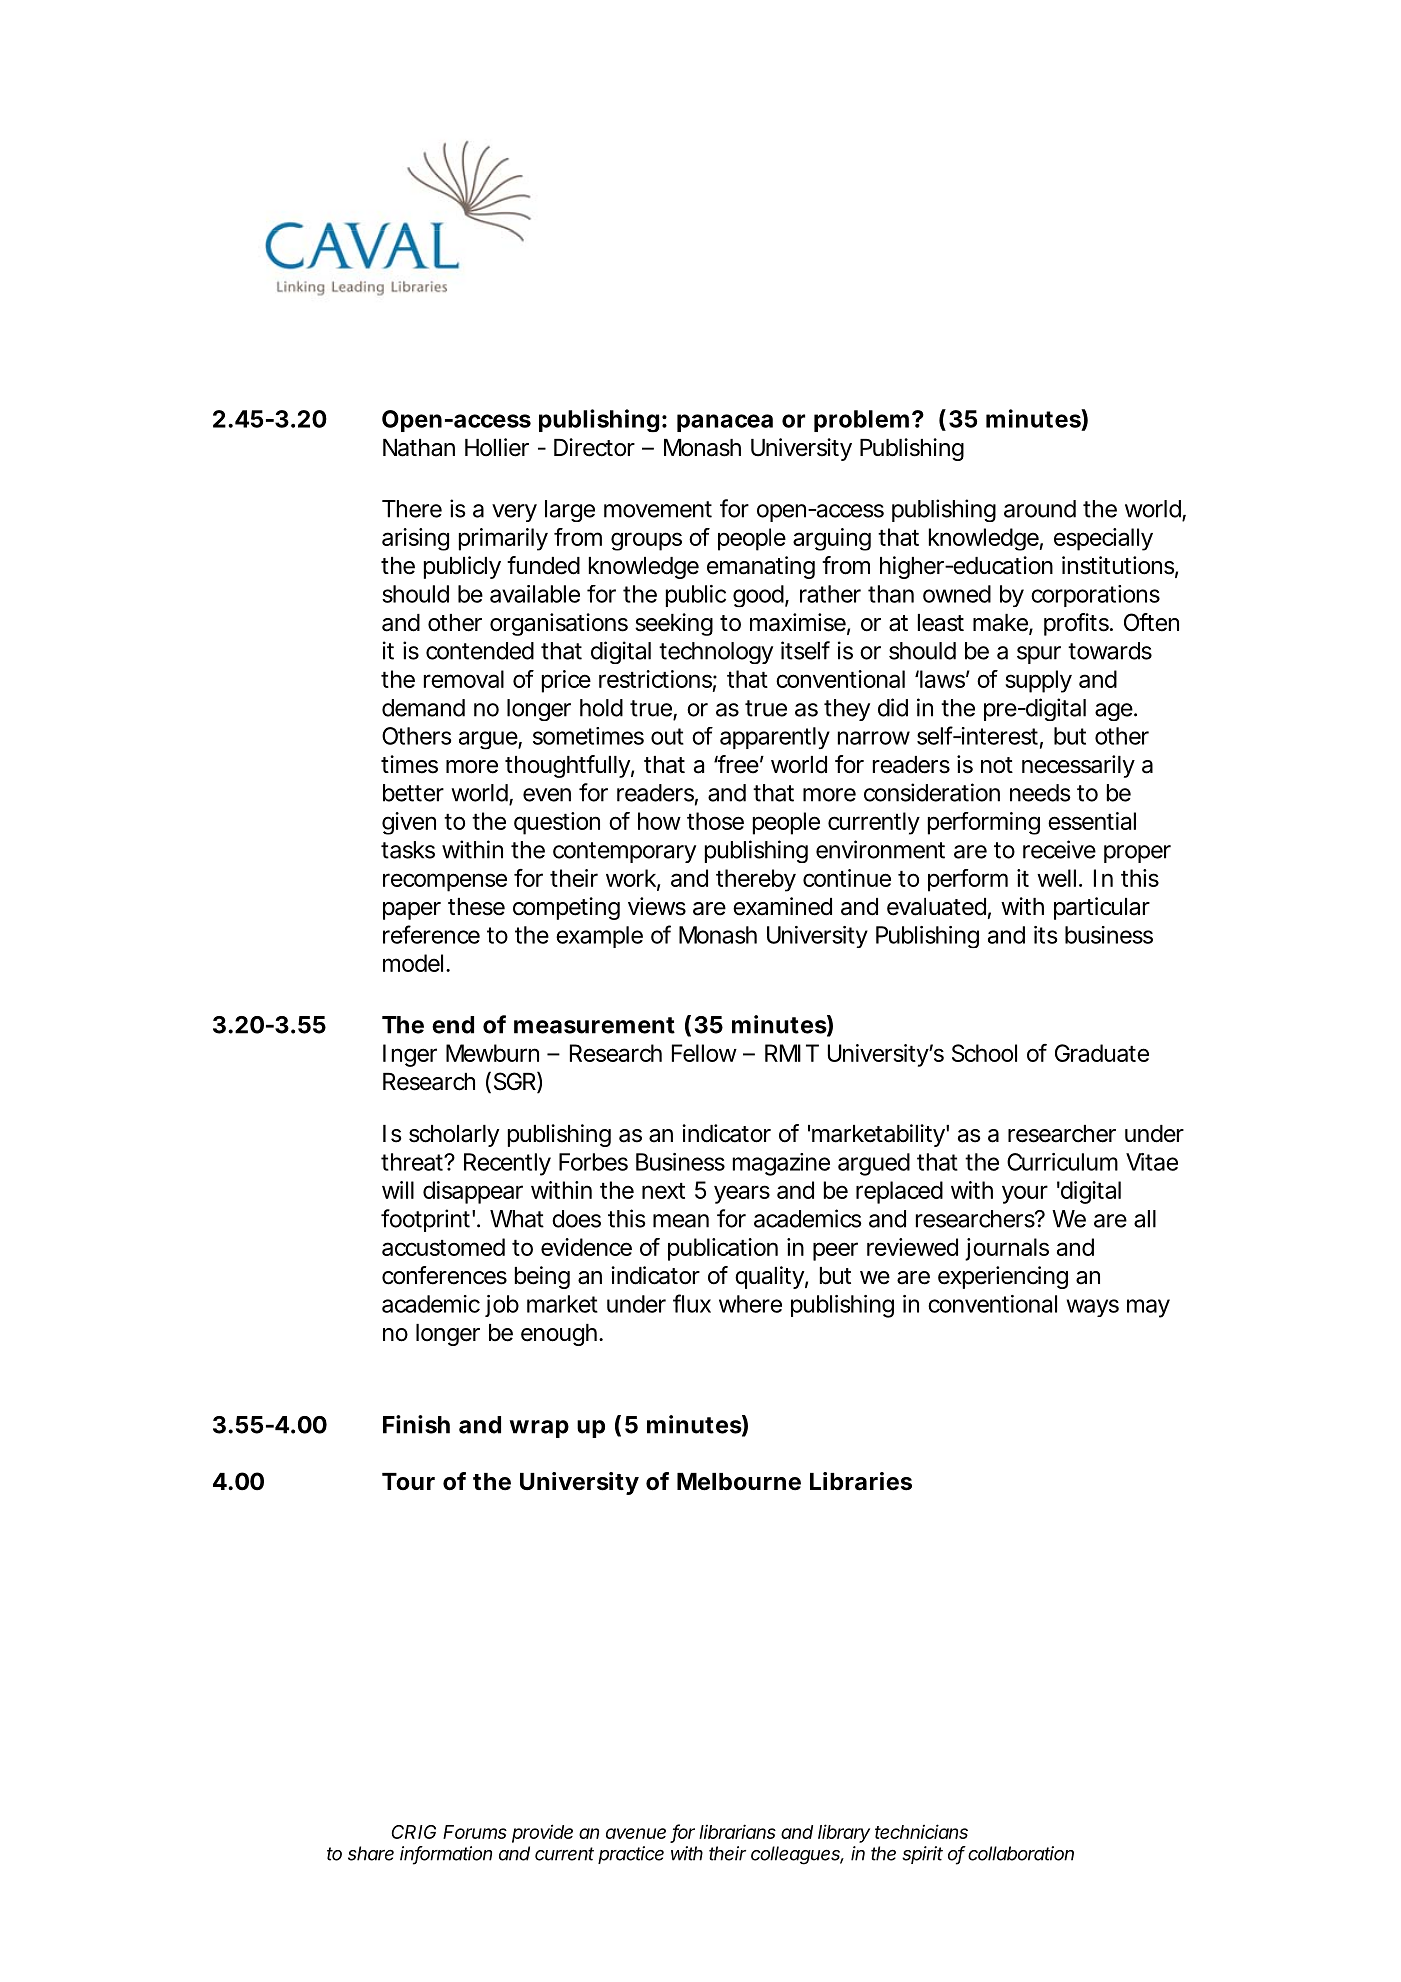 The height and width of the document is (1982, 1401). Describe the element at coordinates (725, 423) in the document. I see `panacea` at that location.
